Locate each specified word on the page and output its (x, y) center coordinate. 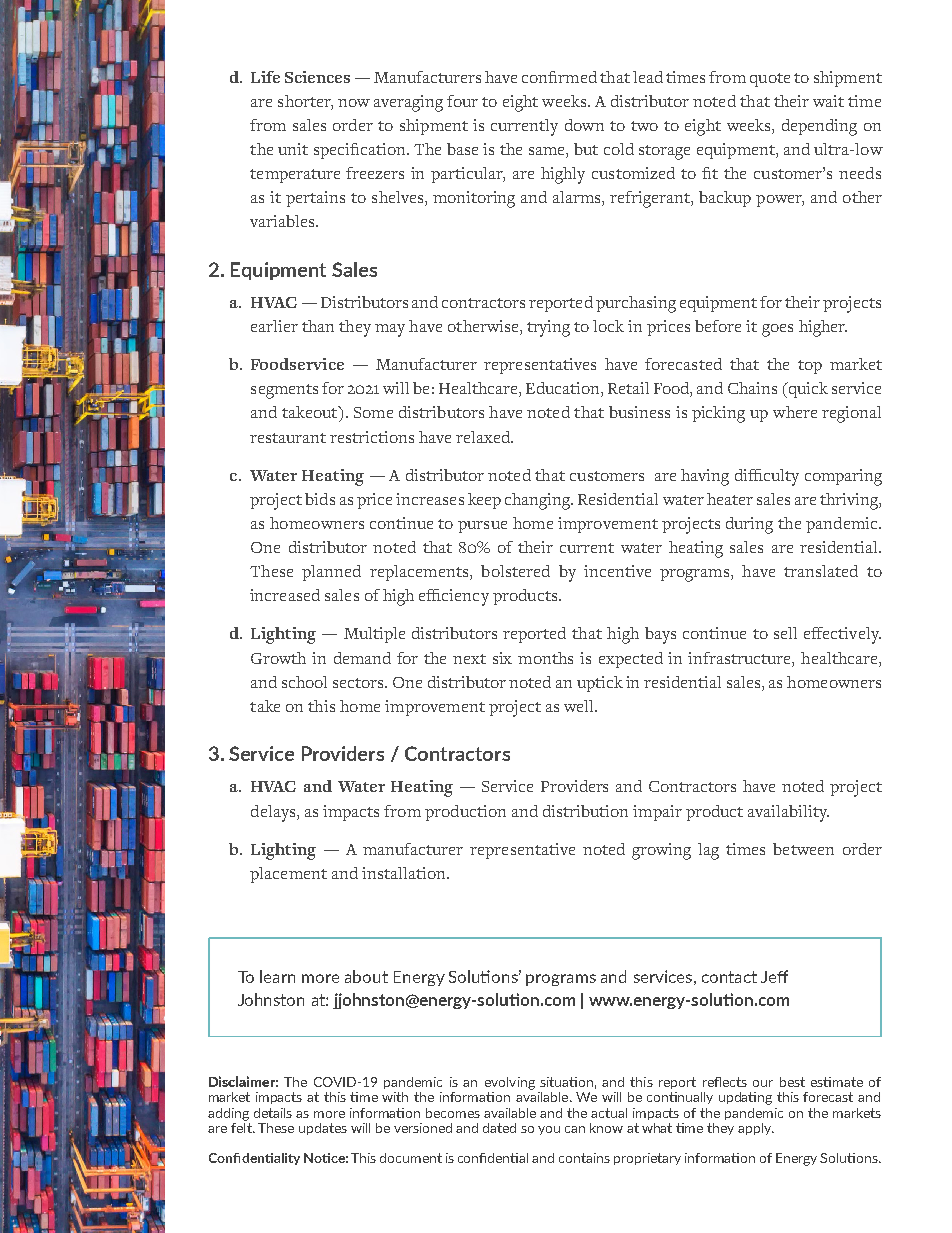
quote (770, 80)
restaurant (288, 438)
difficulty (767, 477)
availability (788, 813)
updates (323, 1129)
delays (274, 813)
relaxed (484, 437)
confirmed (559, 77)
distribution (585, 811)
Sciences (317, 77)
